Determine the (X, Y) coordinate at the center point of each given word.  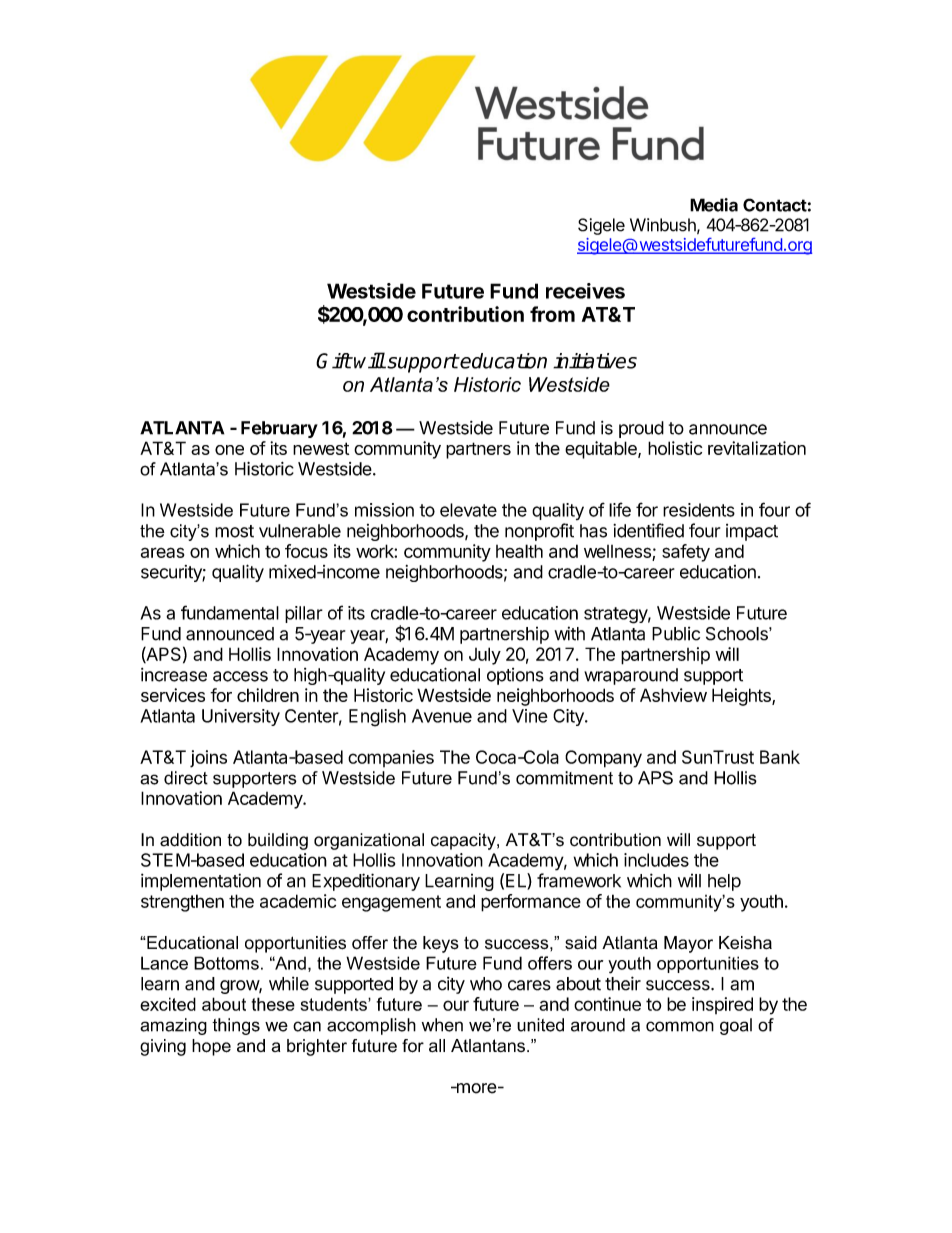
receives (585, 291)
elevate (468, 510)
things (236, 1026)
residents (699, 510)
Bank (780, 757)
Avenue (442, 716)
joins (208, 759)
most (234, 531)
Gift (334, 361)
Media (714, 205)
